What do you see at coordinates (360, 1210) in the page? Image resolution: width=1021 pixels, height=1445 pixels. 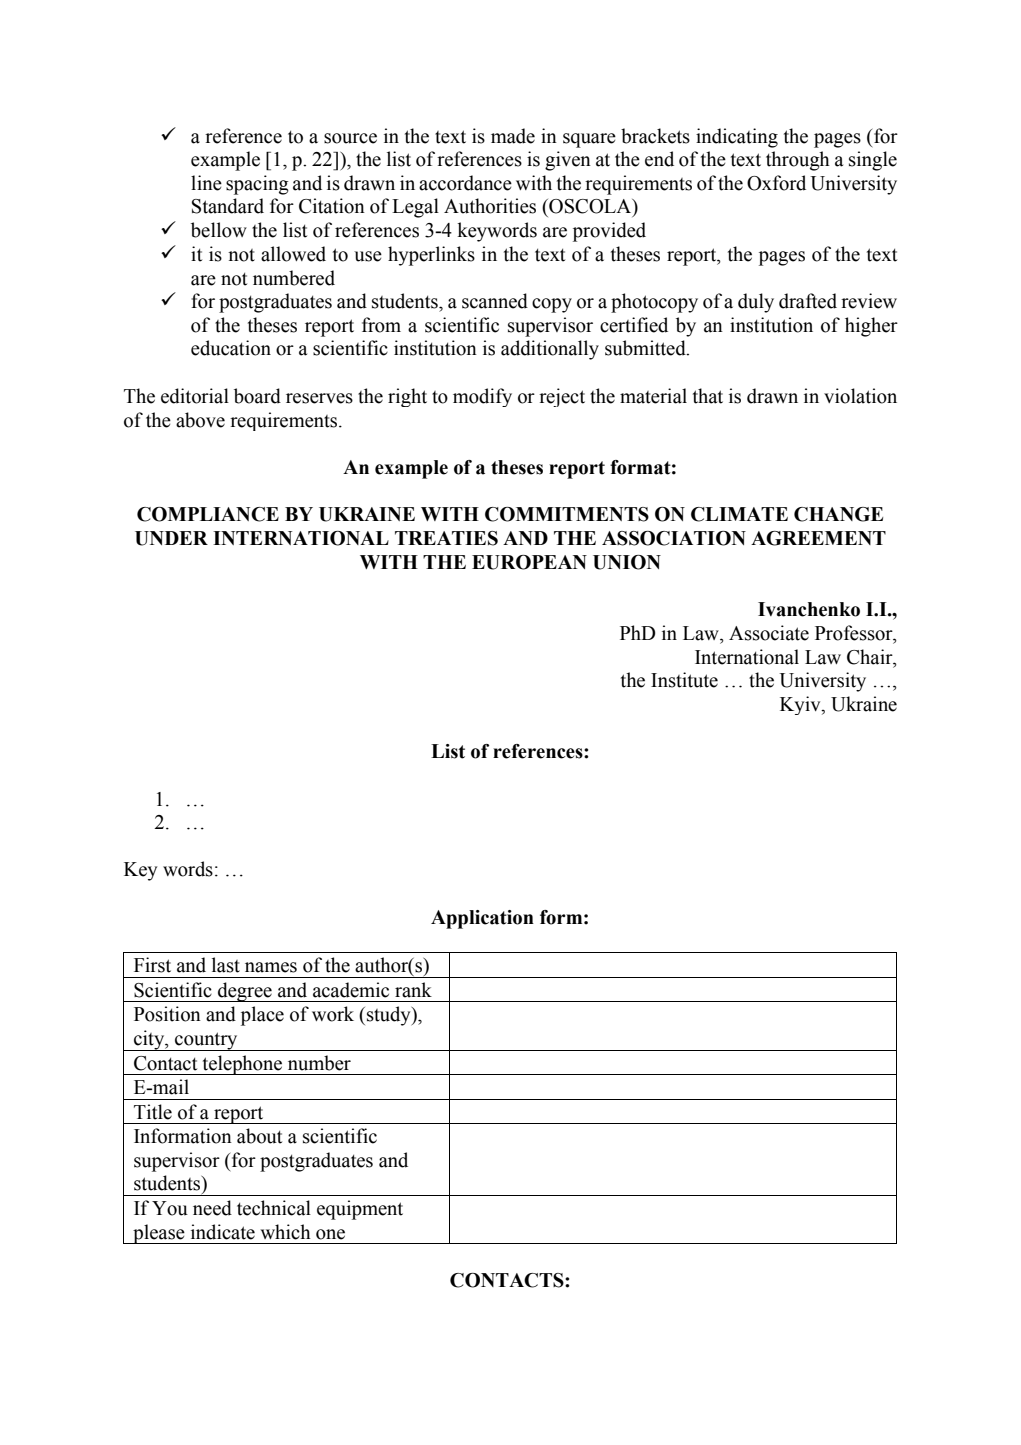 I see `equipment` at bounding box center [360, 1210].
